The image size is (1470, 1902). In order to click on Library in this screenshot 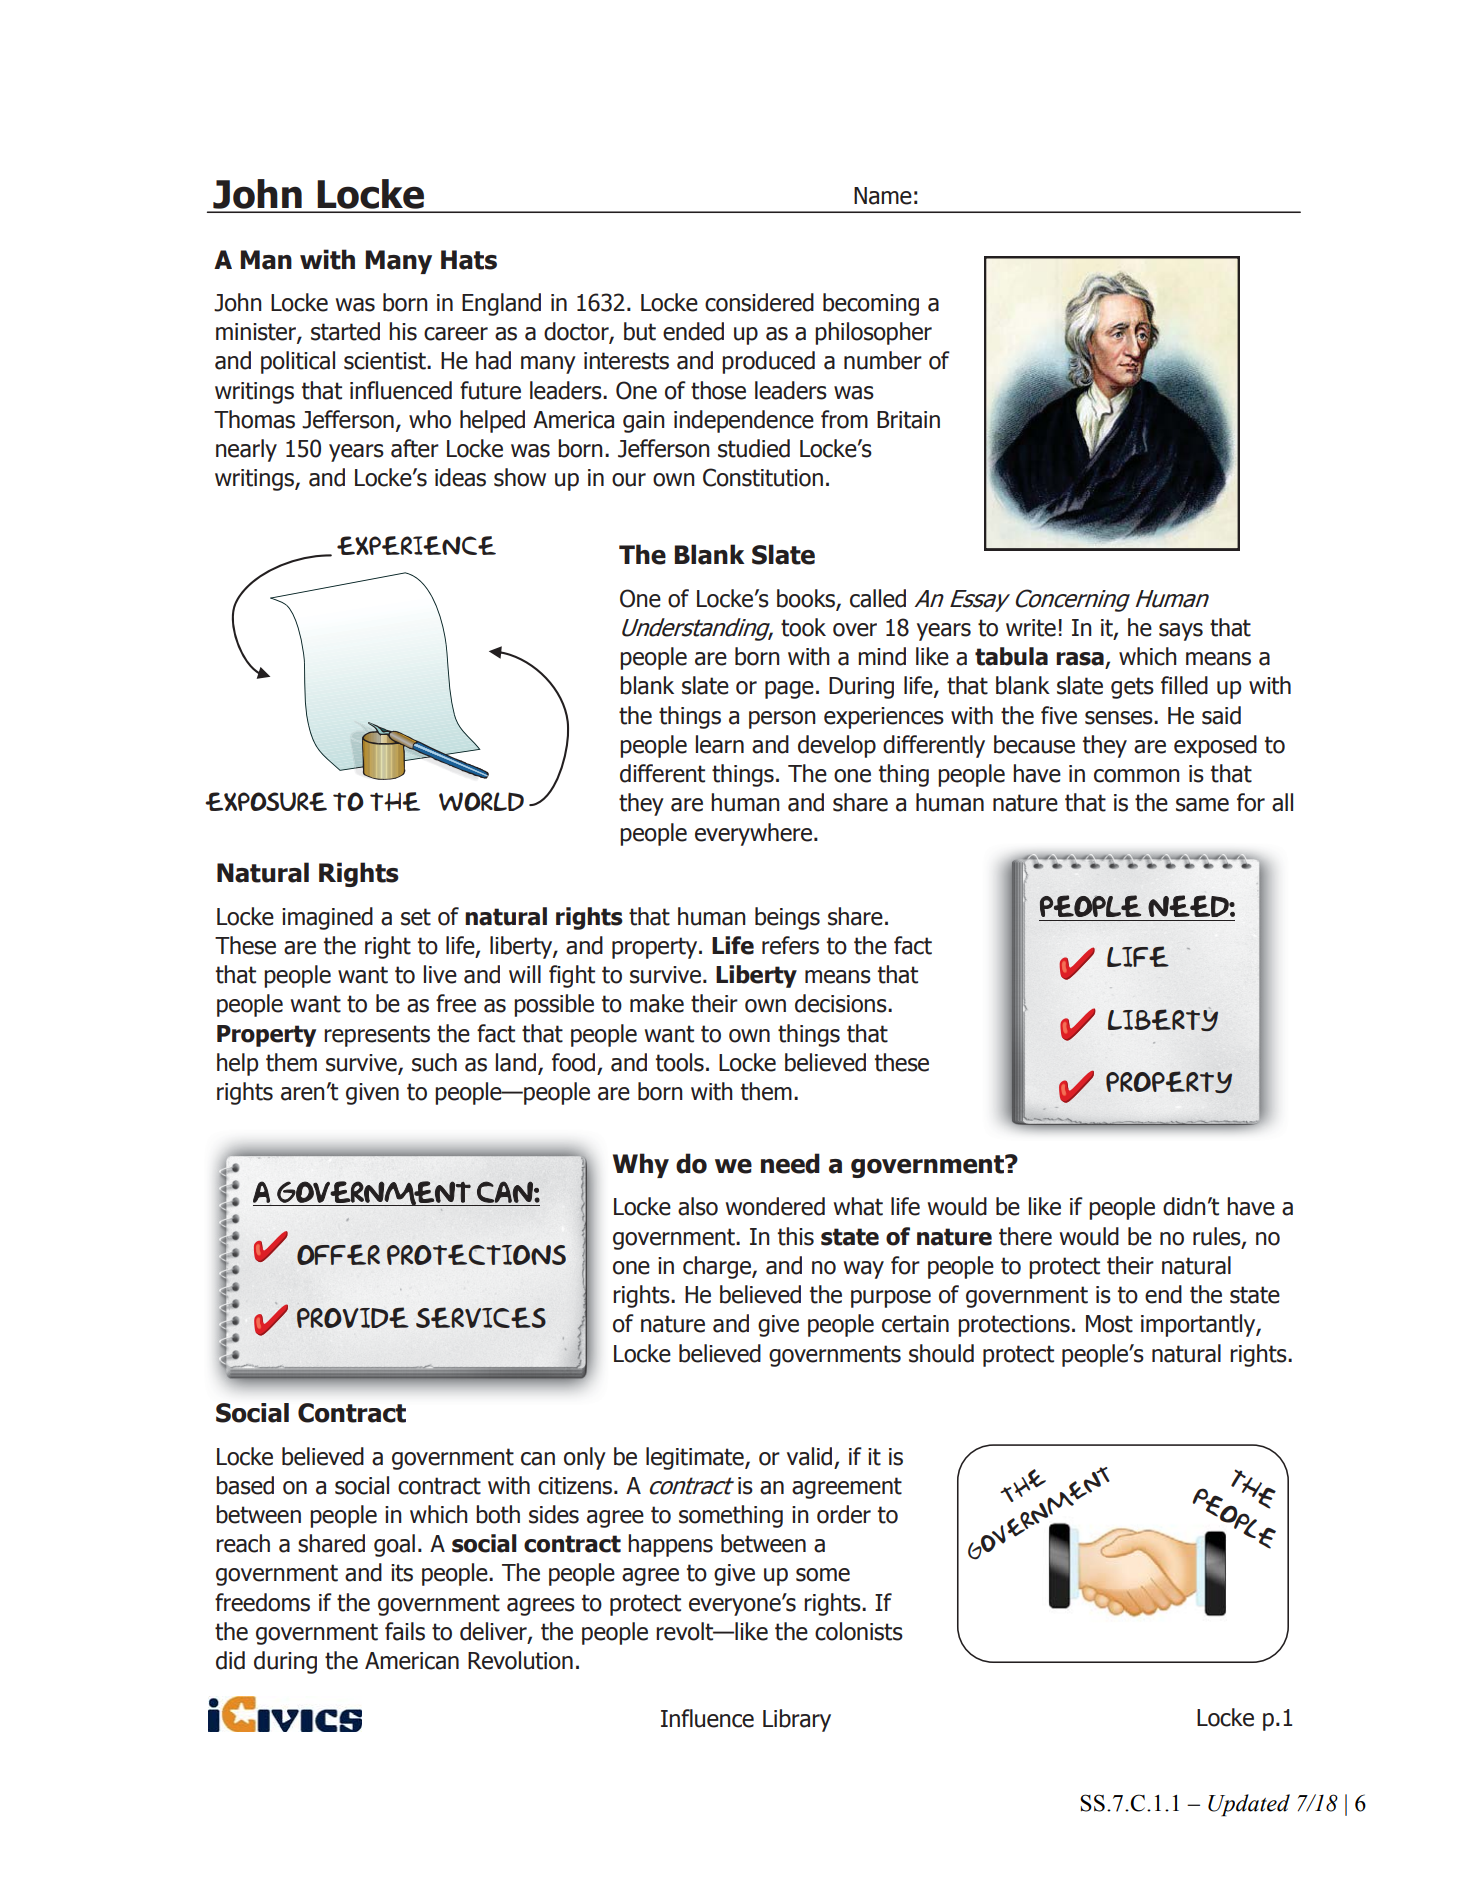, I will do `click(797, 1720)`.
